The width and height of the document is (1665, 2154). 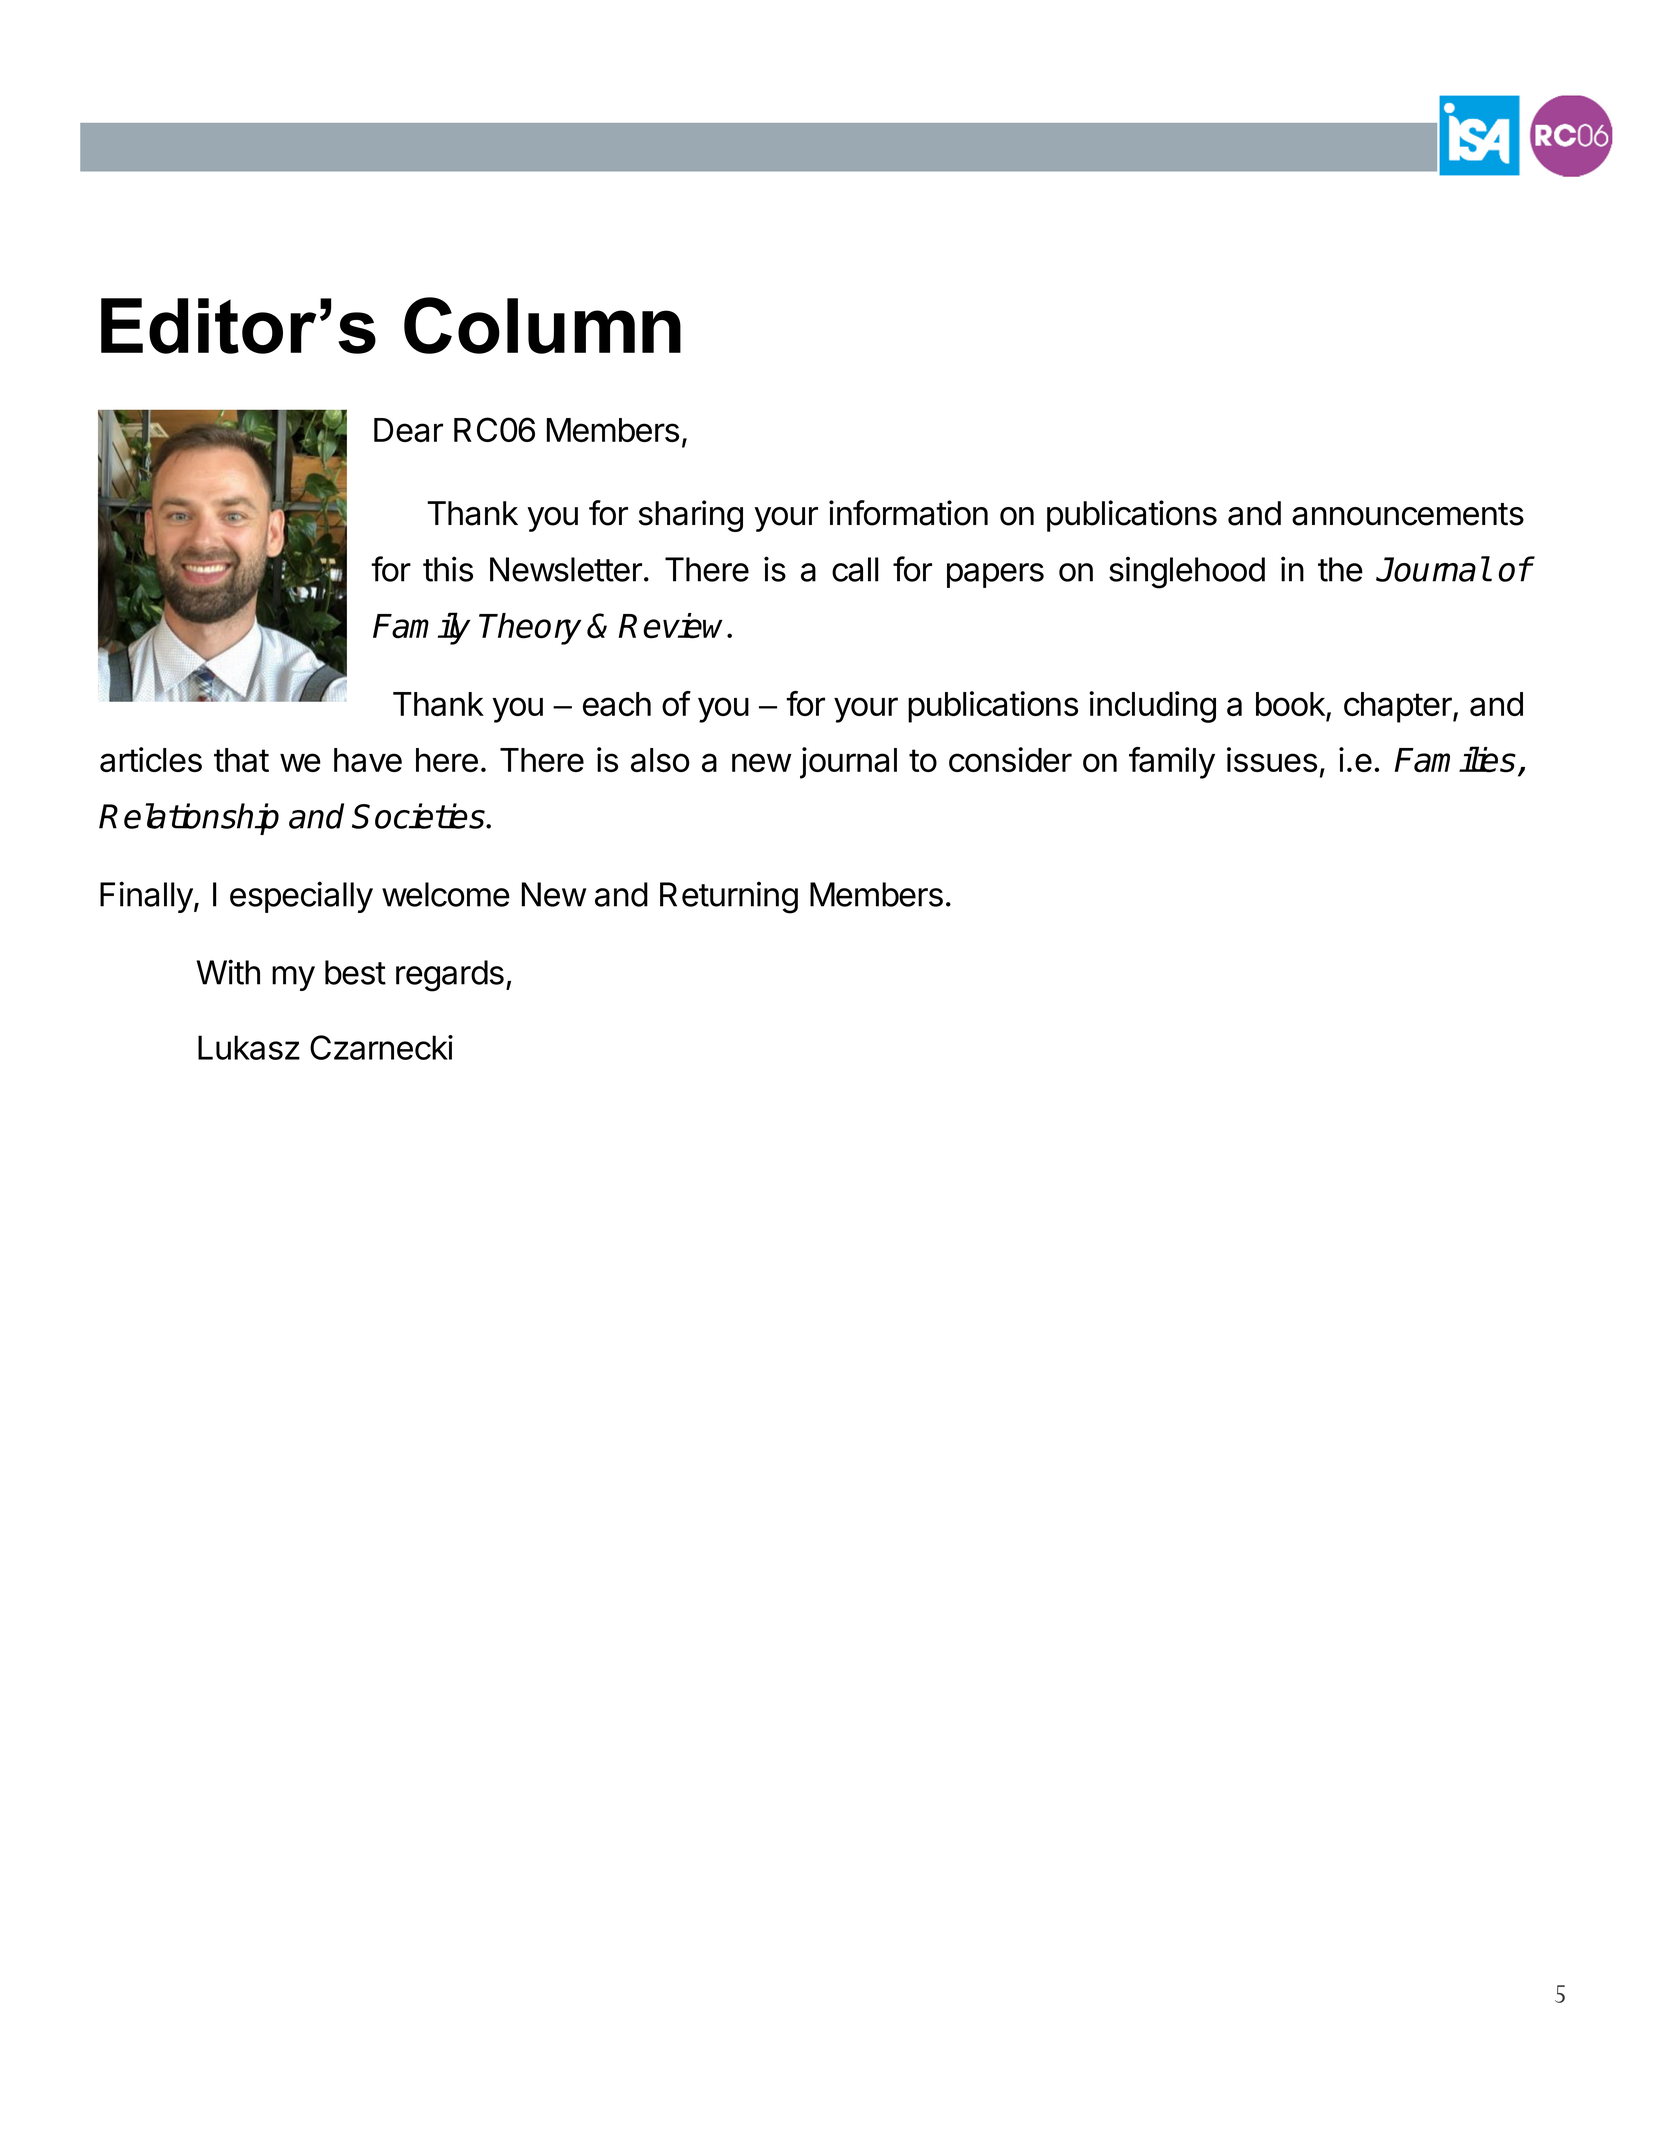 What do you see at coordinates (241, 760) in the document?
I see `that` at bounding box center [241, 760].
